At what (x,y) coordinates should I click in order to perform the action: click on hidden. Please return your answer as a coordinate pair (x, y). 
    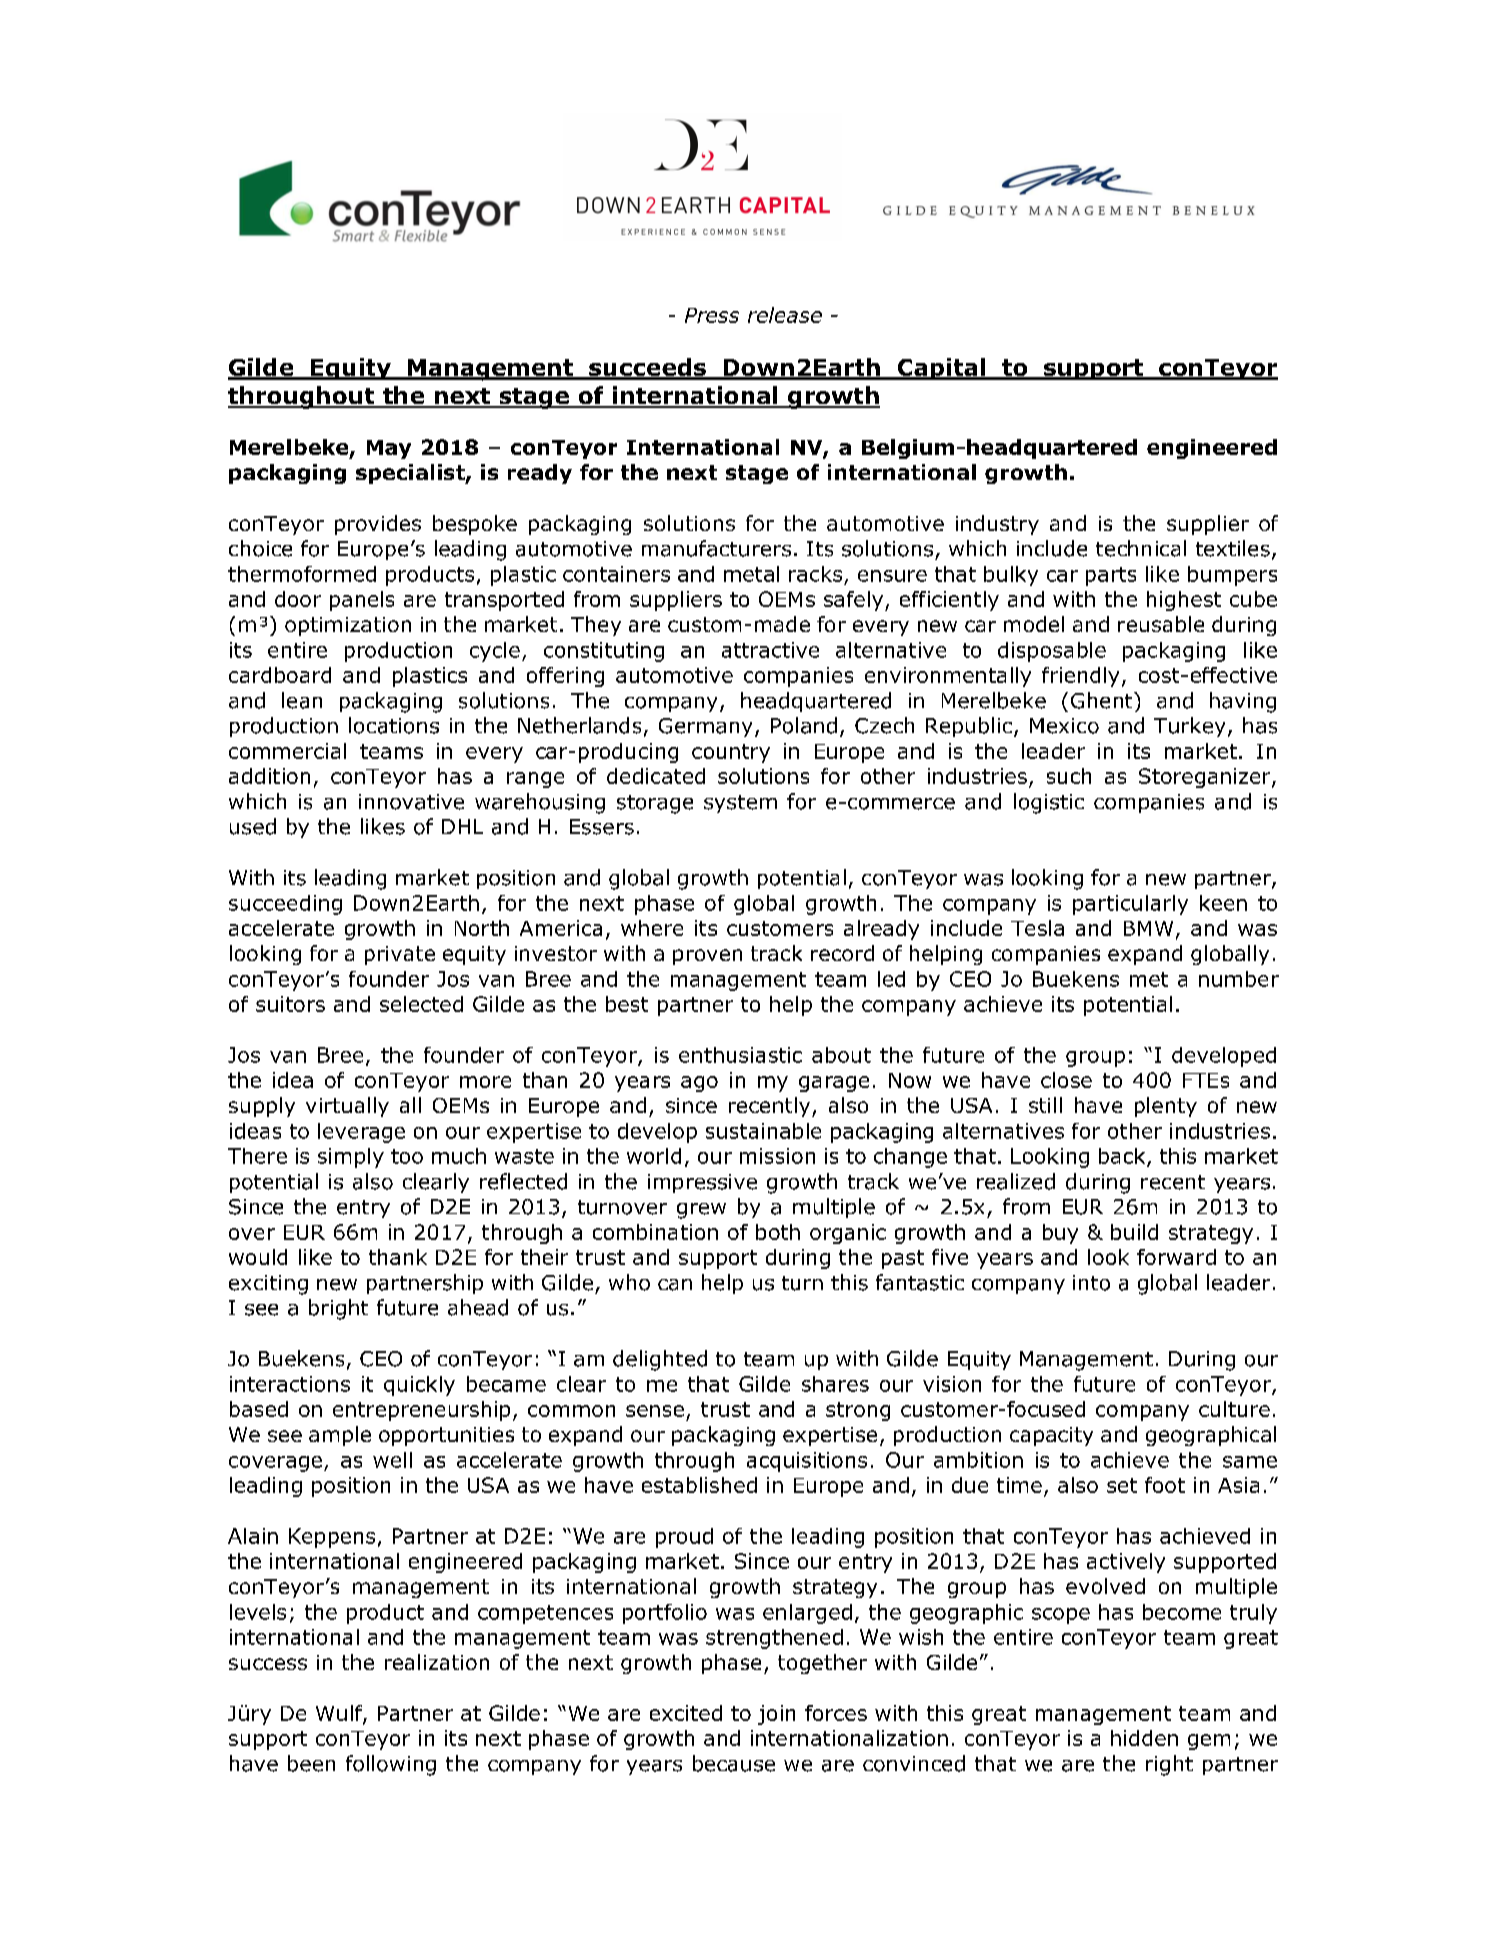
    Looking at the image, I should click on (1144, 1738).
